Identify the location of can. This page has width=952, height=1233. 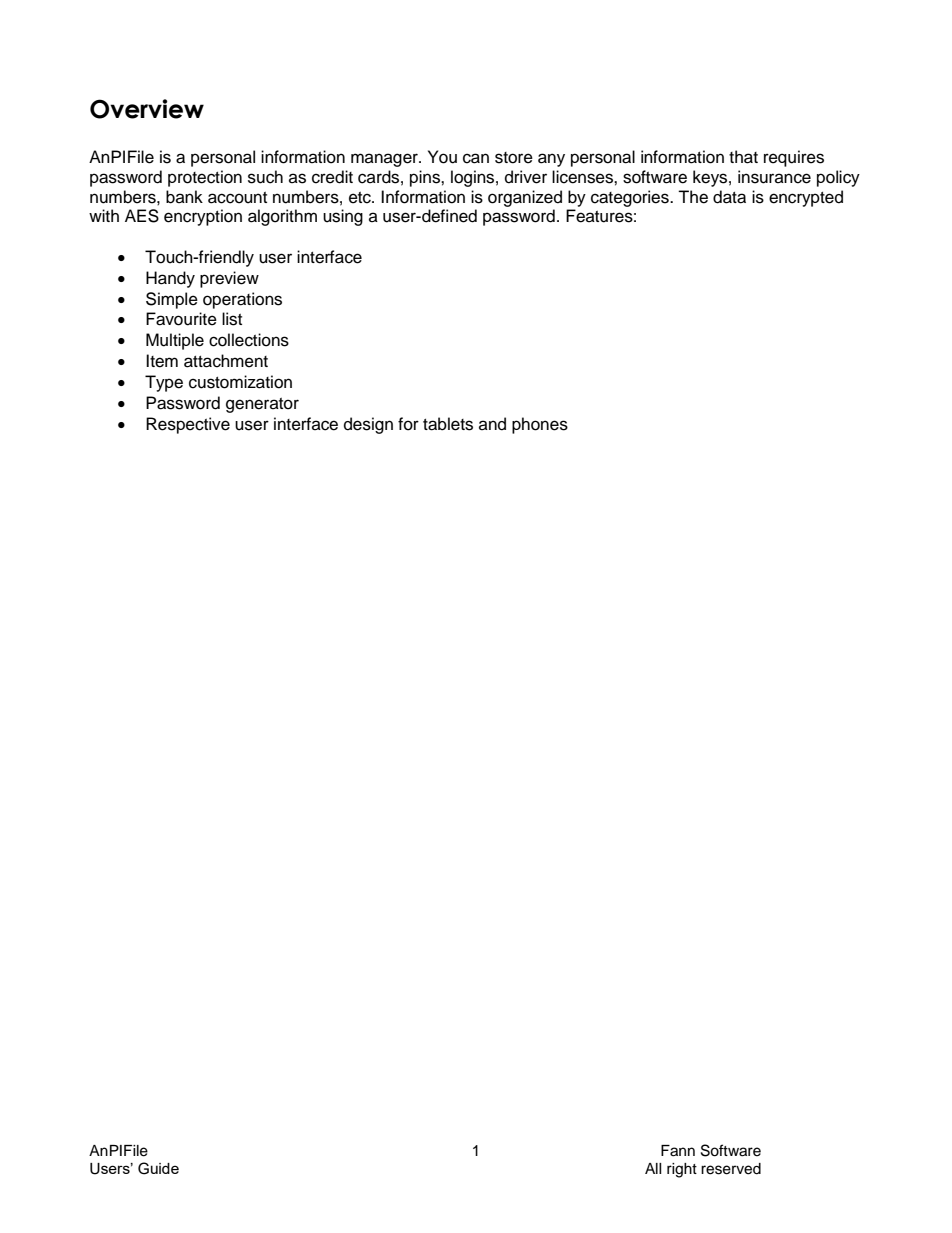
(476, 158).
